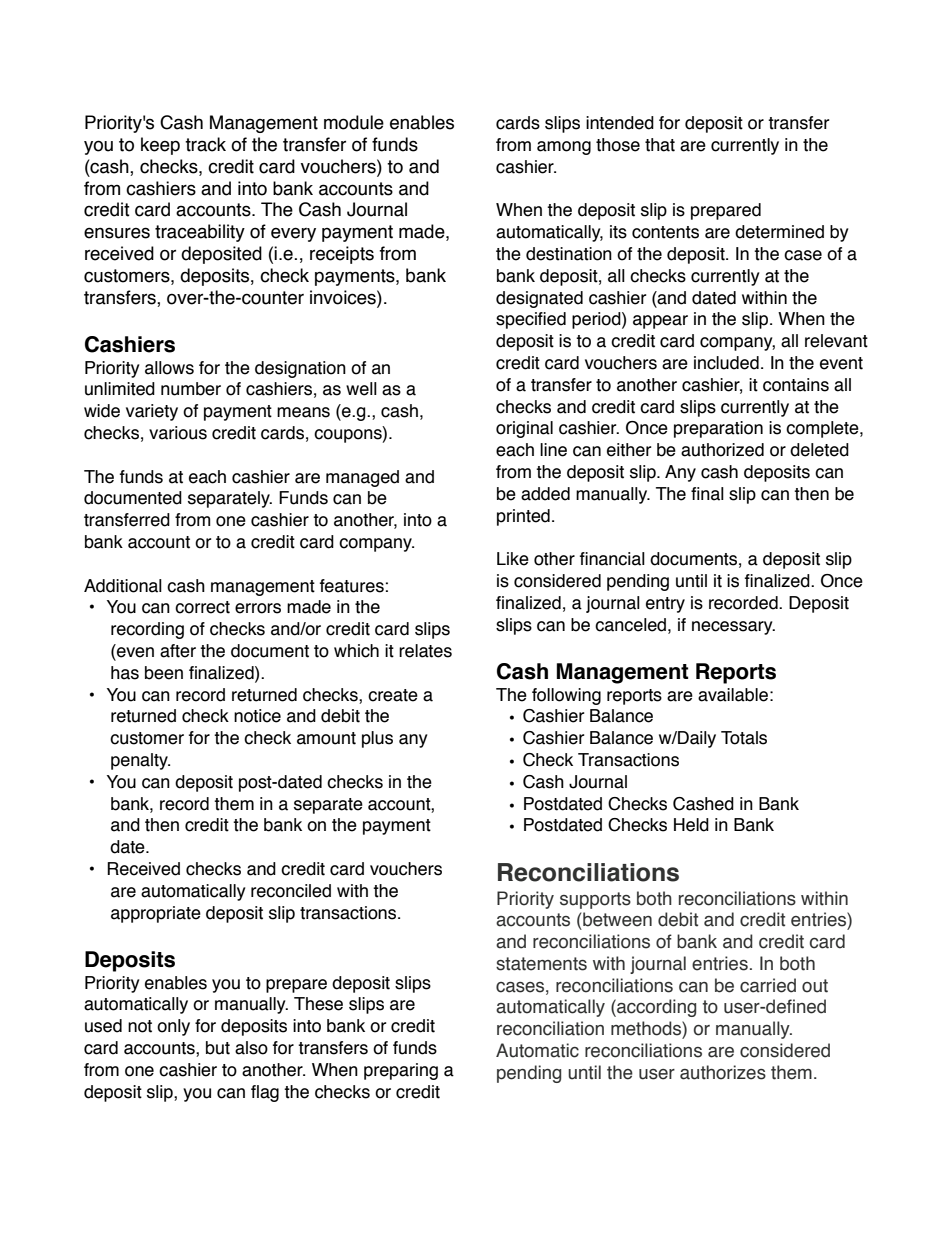 This document has width=952, height=1233. What do you see at coordinates (564, 148) in the document?
I see `among` at bounding box center [564, 148].
